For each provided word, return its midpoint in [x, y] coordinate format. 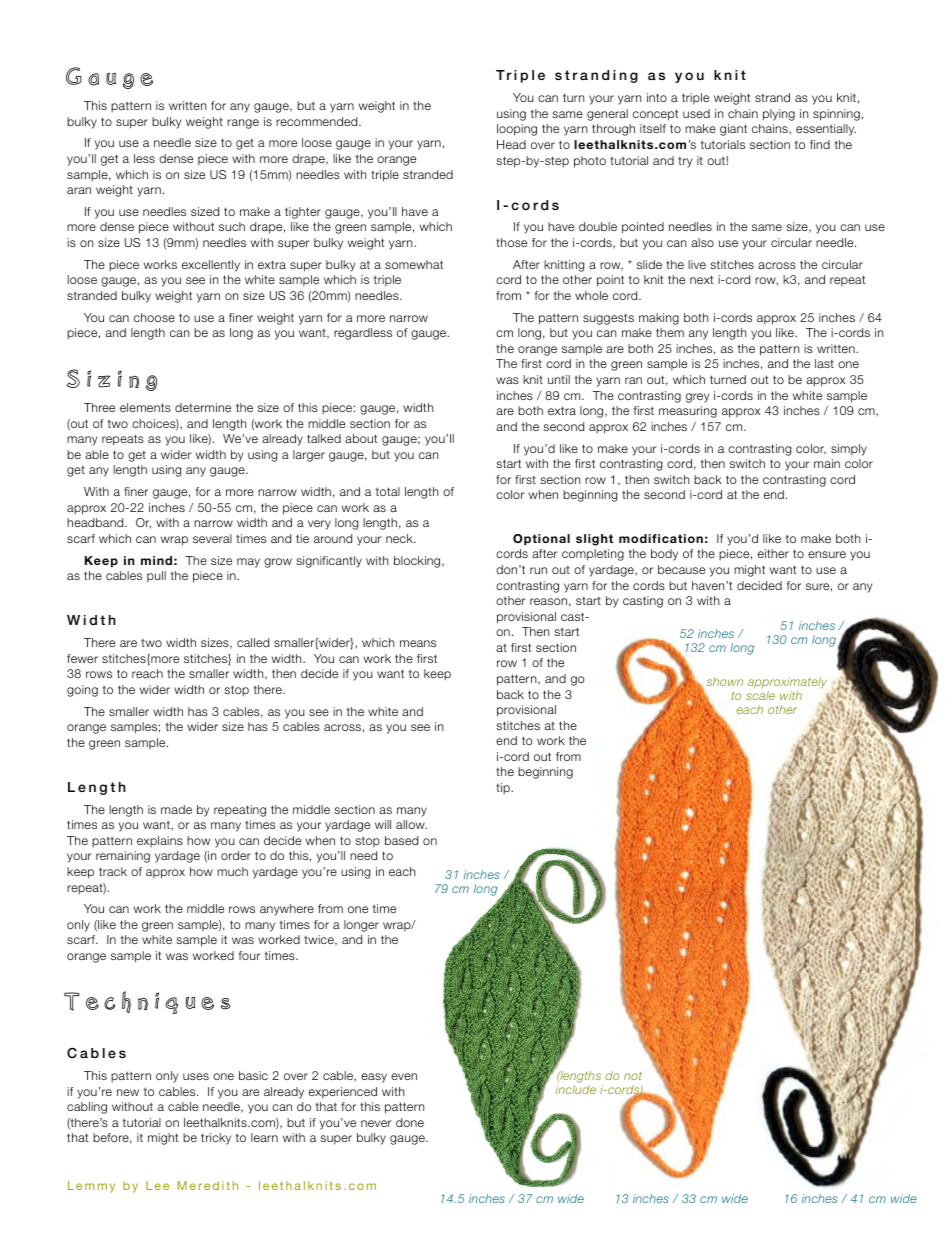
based [401, 840]
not [633, 1076]
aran [79, 190]
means [418, 643]
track [113, 871]
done [410, 1122]
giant [733, 130]
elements [145, 407]
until [559, 379]
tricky [216, 1139]
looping [517, 130]
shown [725, 681]
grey [697, 398]
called [253, 642]
